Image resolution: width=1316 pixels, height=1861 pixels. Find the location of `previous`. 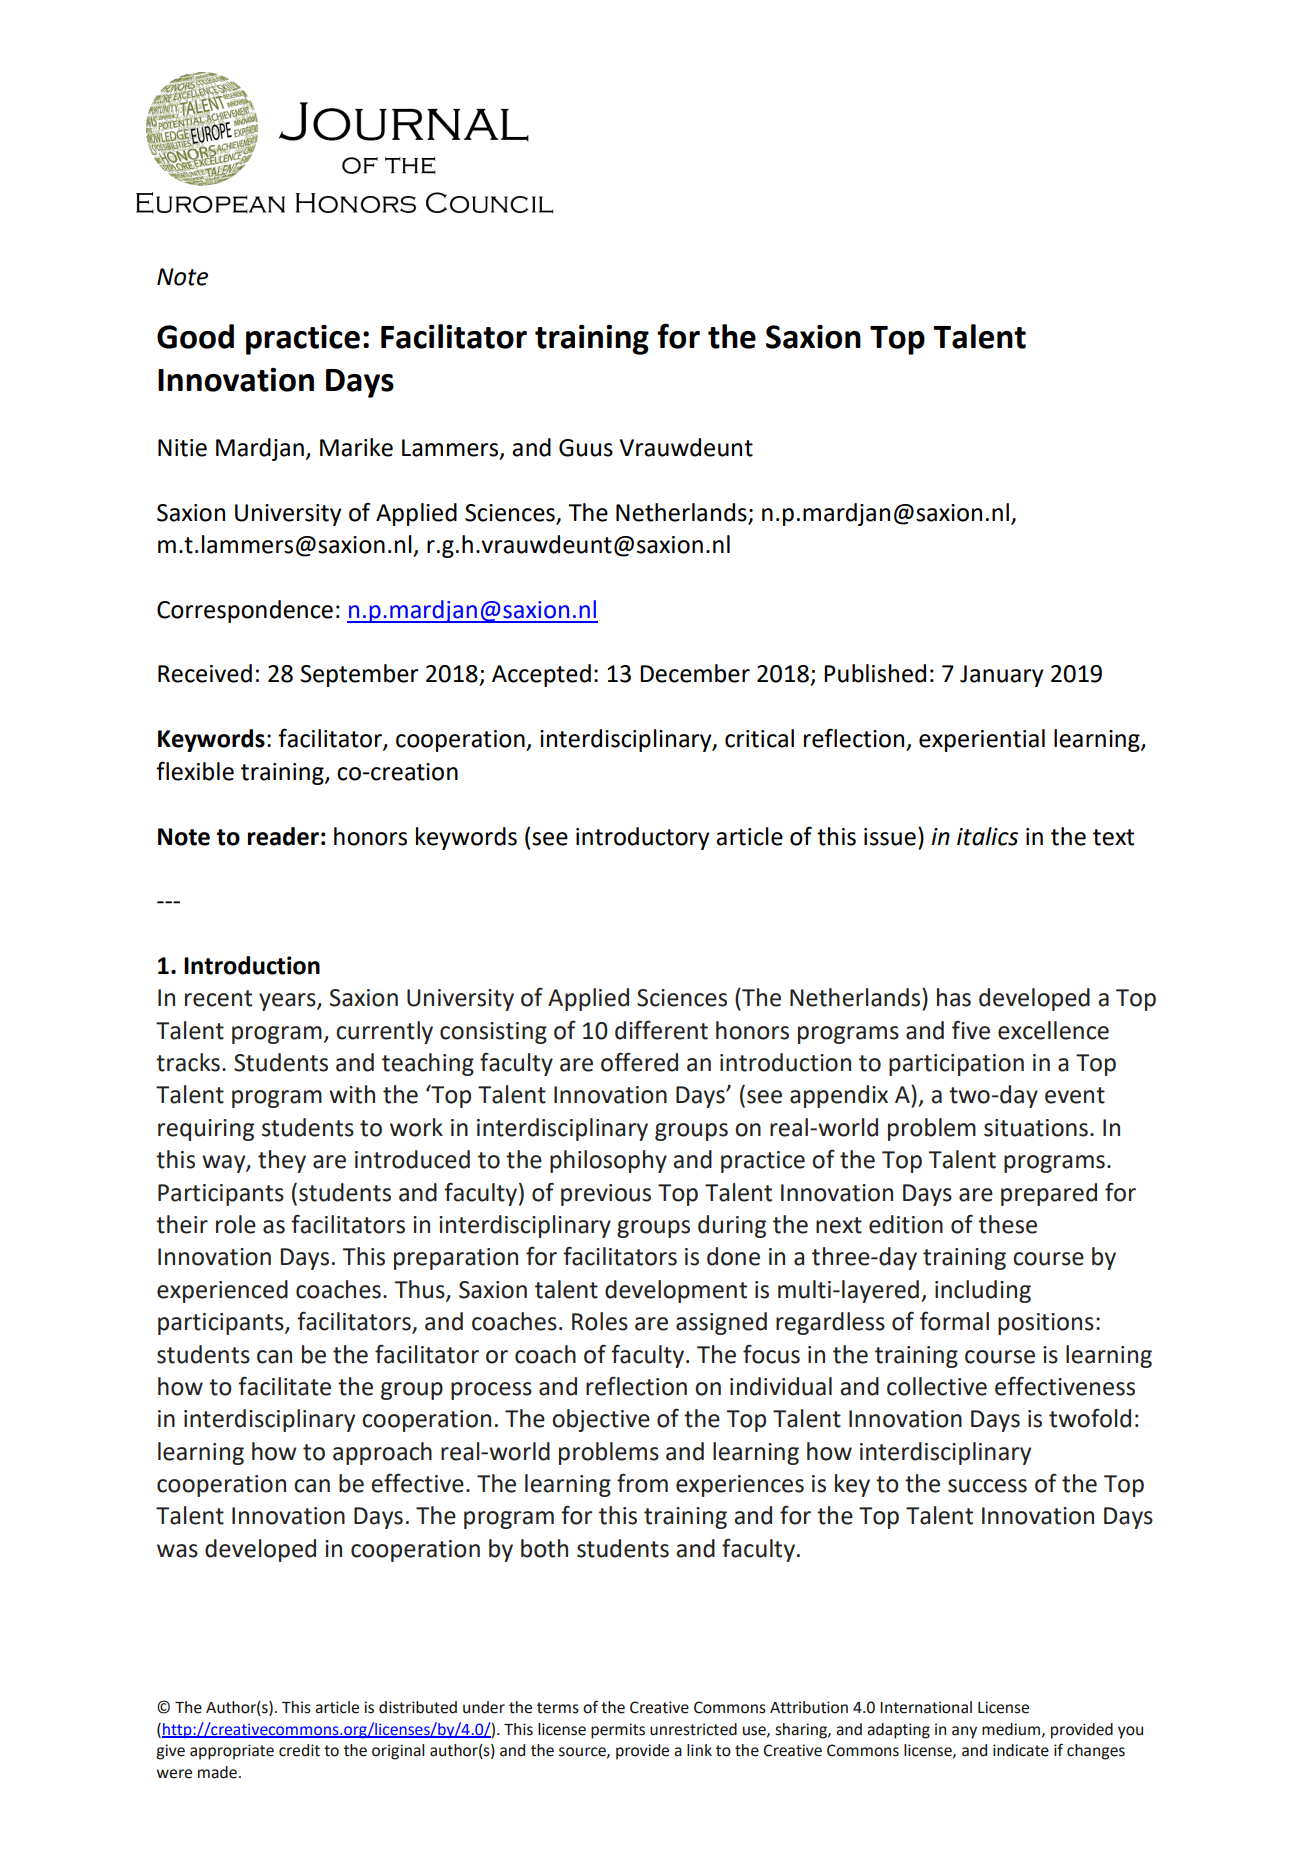

previous is located at coordinates (606, 1195).
